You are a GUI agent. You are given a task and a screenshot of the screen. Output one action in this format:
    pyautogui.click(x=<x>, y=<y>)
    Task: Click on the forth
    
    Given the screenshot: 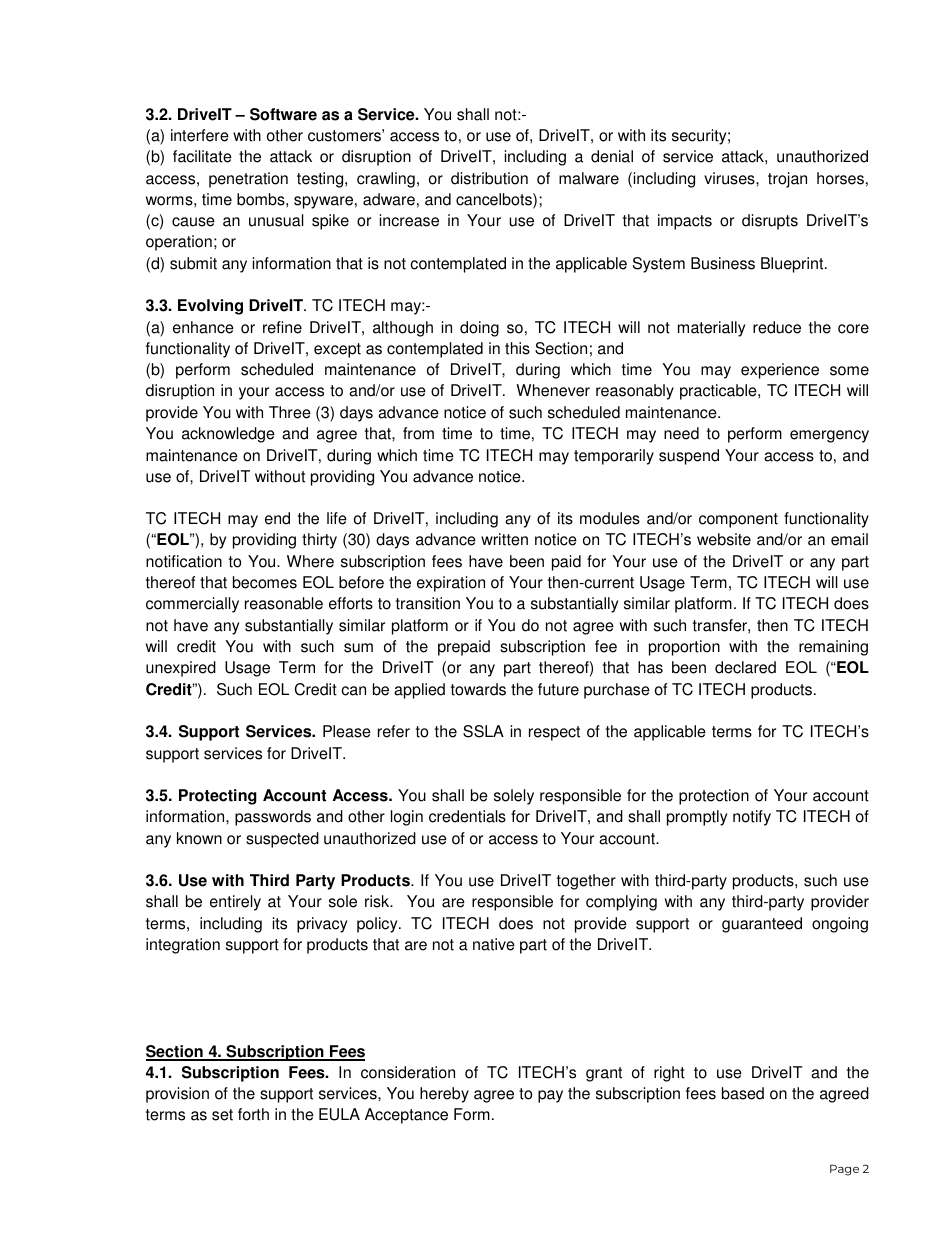 What is the action you would take?
    pyautogui.click(x=253, y=1114)
